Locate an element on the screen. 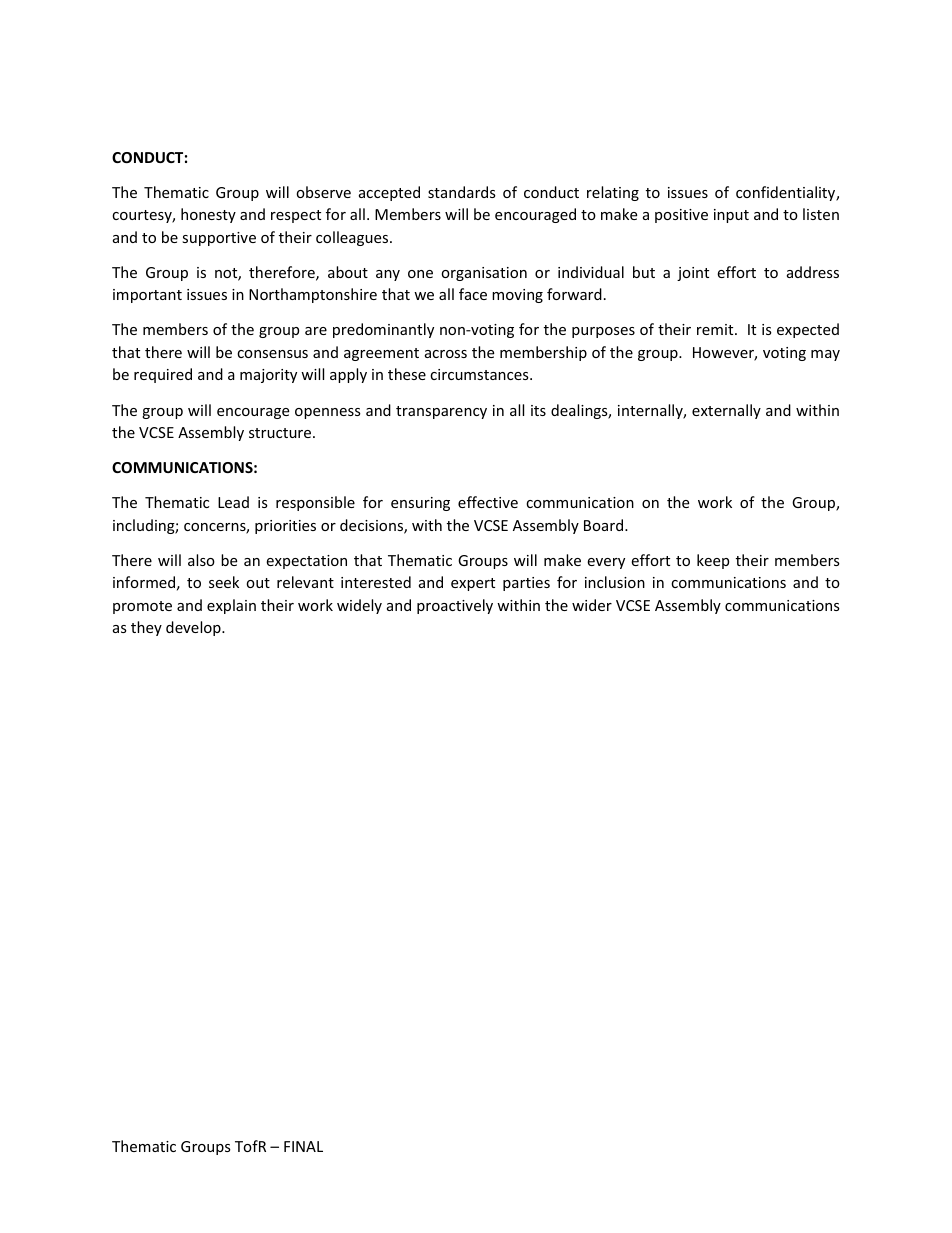 This screenshot has width=952, height=1233. honesty is located at coordinates (208, 215).
